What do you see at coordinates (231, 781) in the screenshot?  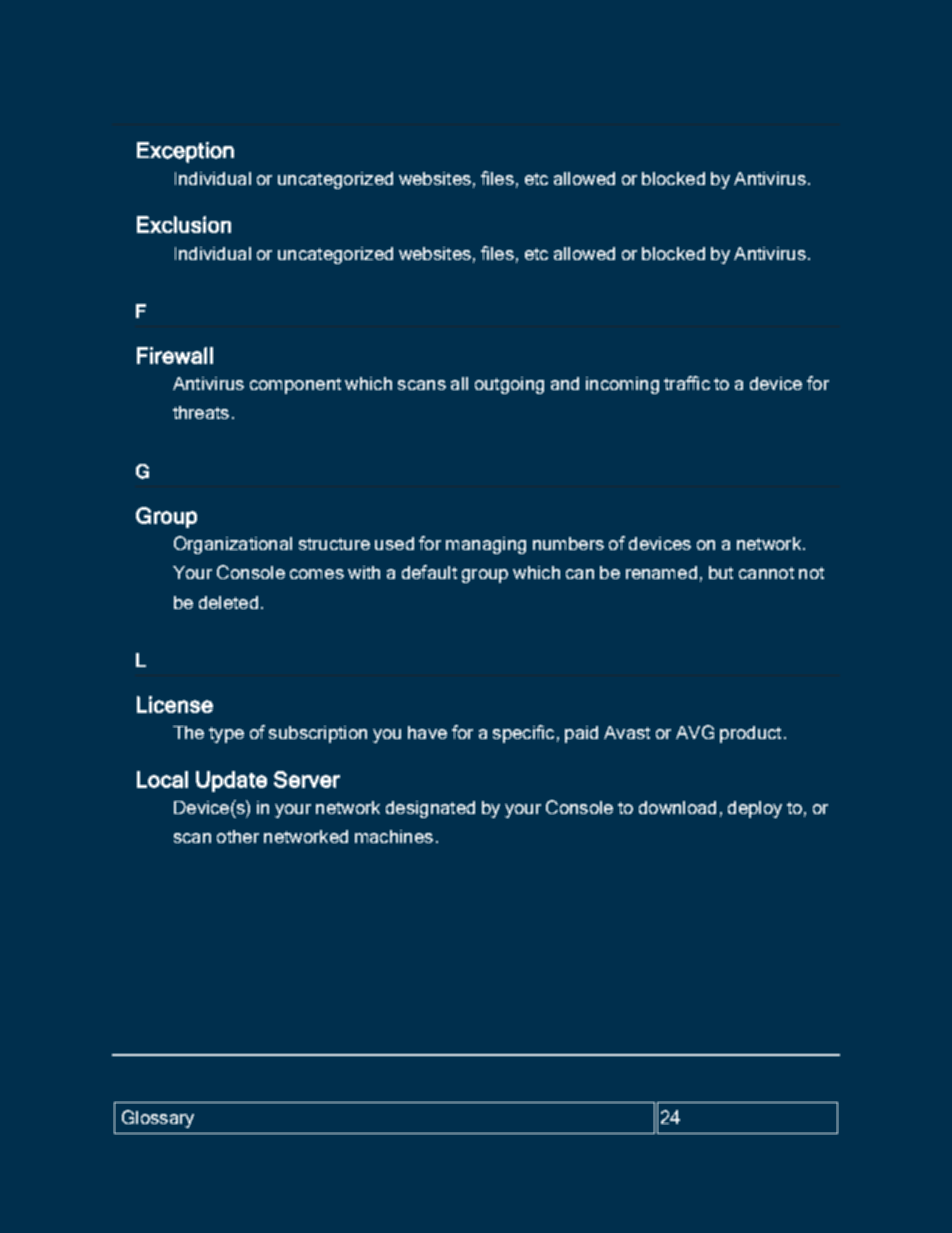 I see `Update` at bounding box center [231, 781].
